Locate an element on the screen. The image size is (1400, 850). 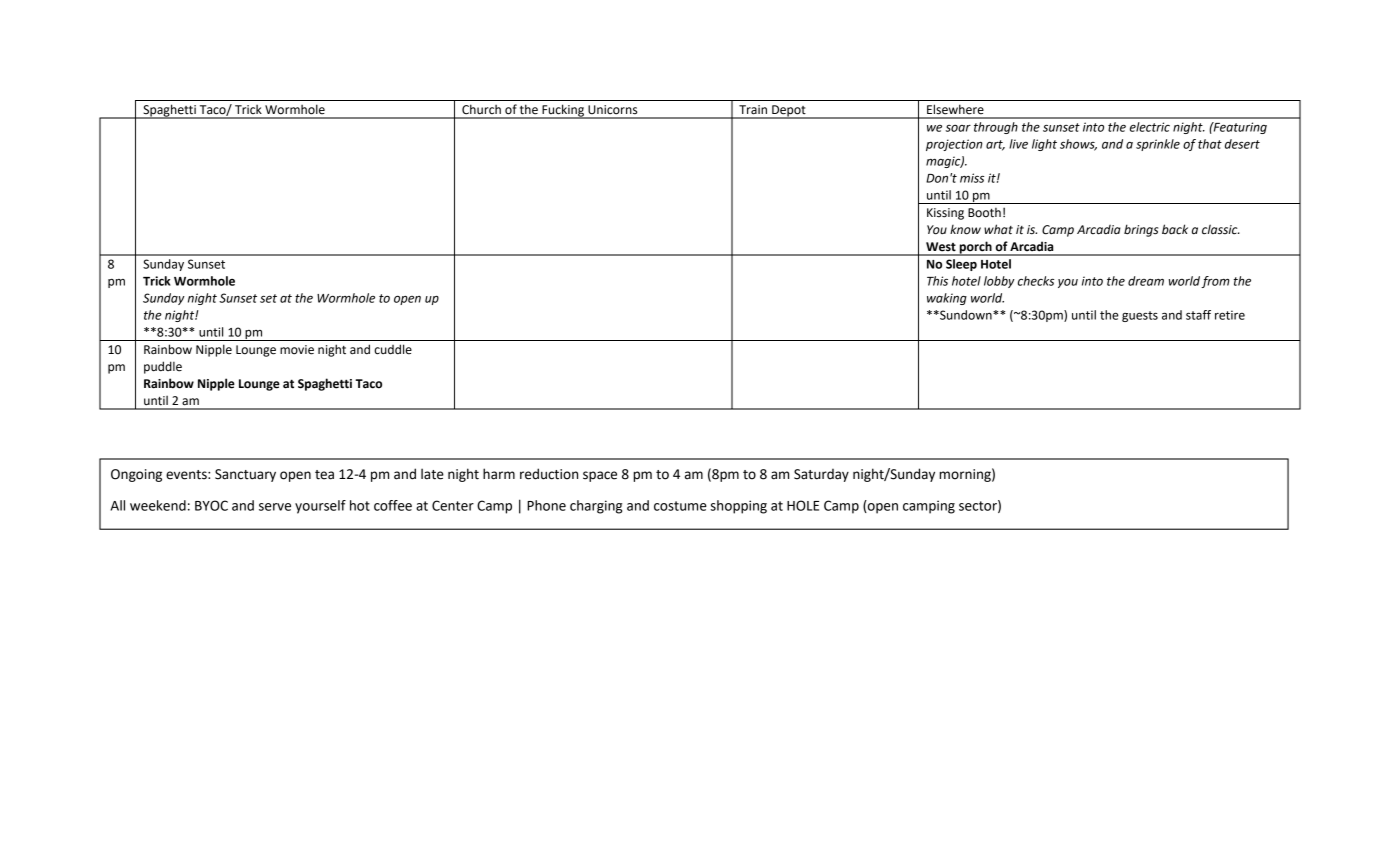
costume is located at coordinates (680, 506).
